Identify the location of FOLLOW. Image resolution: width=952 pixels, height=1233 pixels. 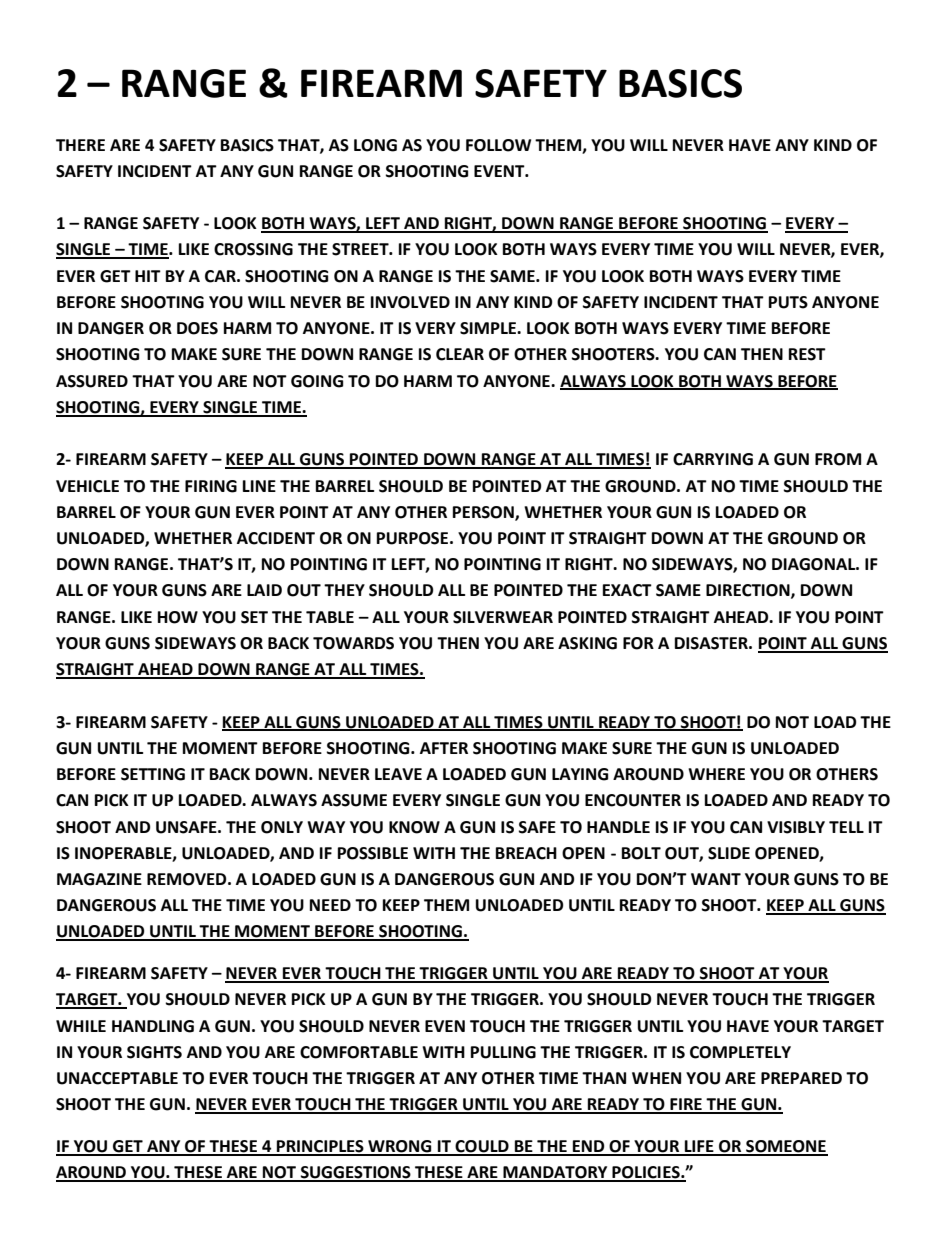
(498, 145).
